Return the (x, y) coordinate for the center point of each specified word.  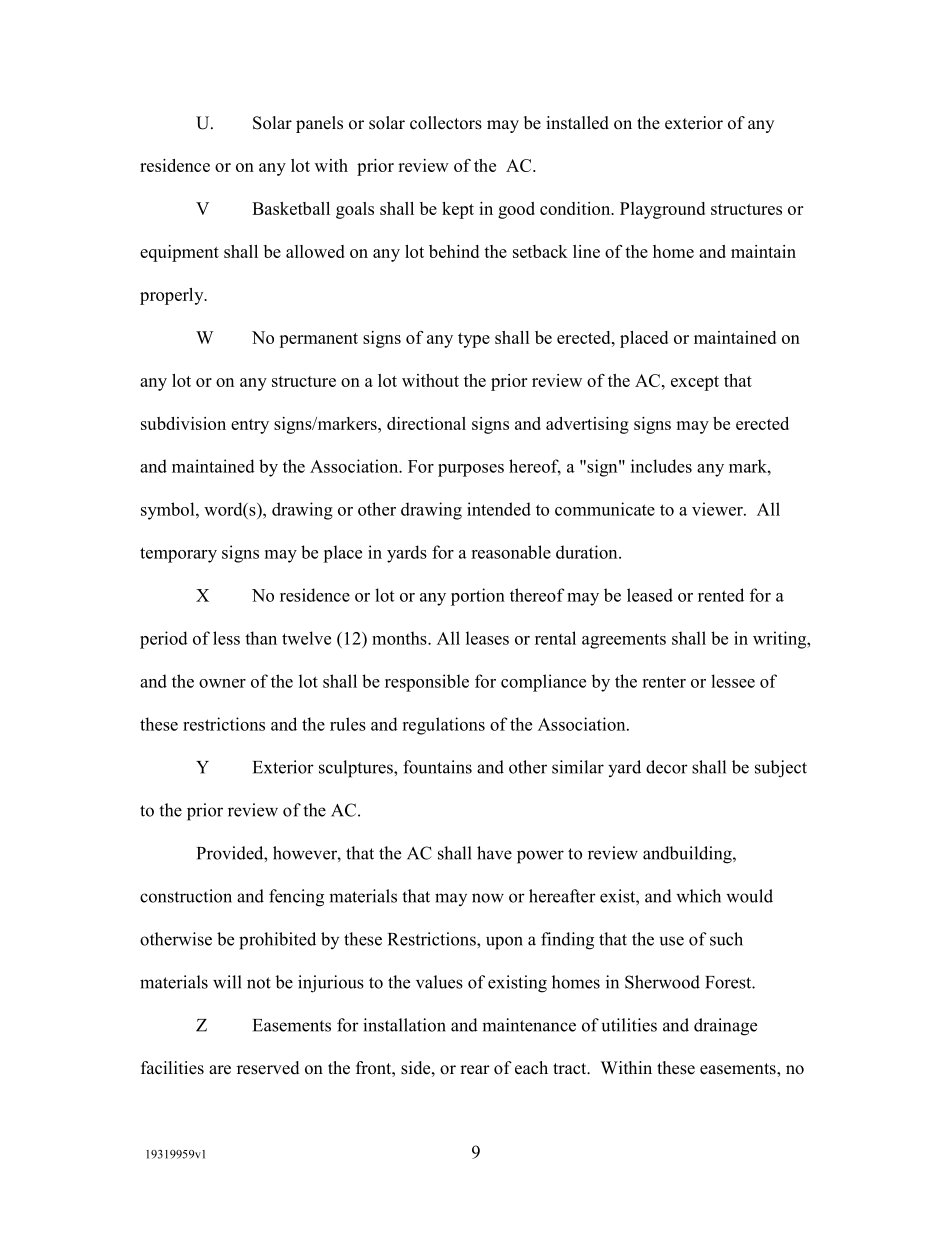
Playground (662, 210)
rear (475, 1070)
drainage (725, 1027)
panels (319, 124)
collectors (446, 123)
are (220, 1070)
